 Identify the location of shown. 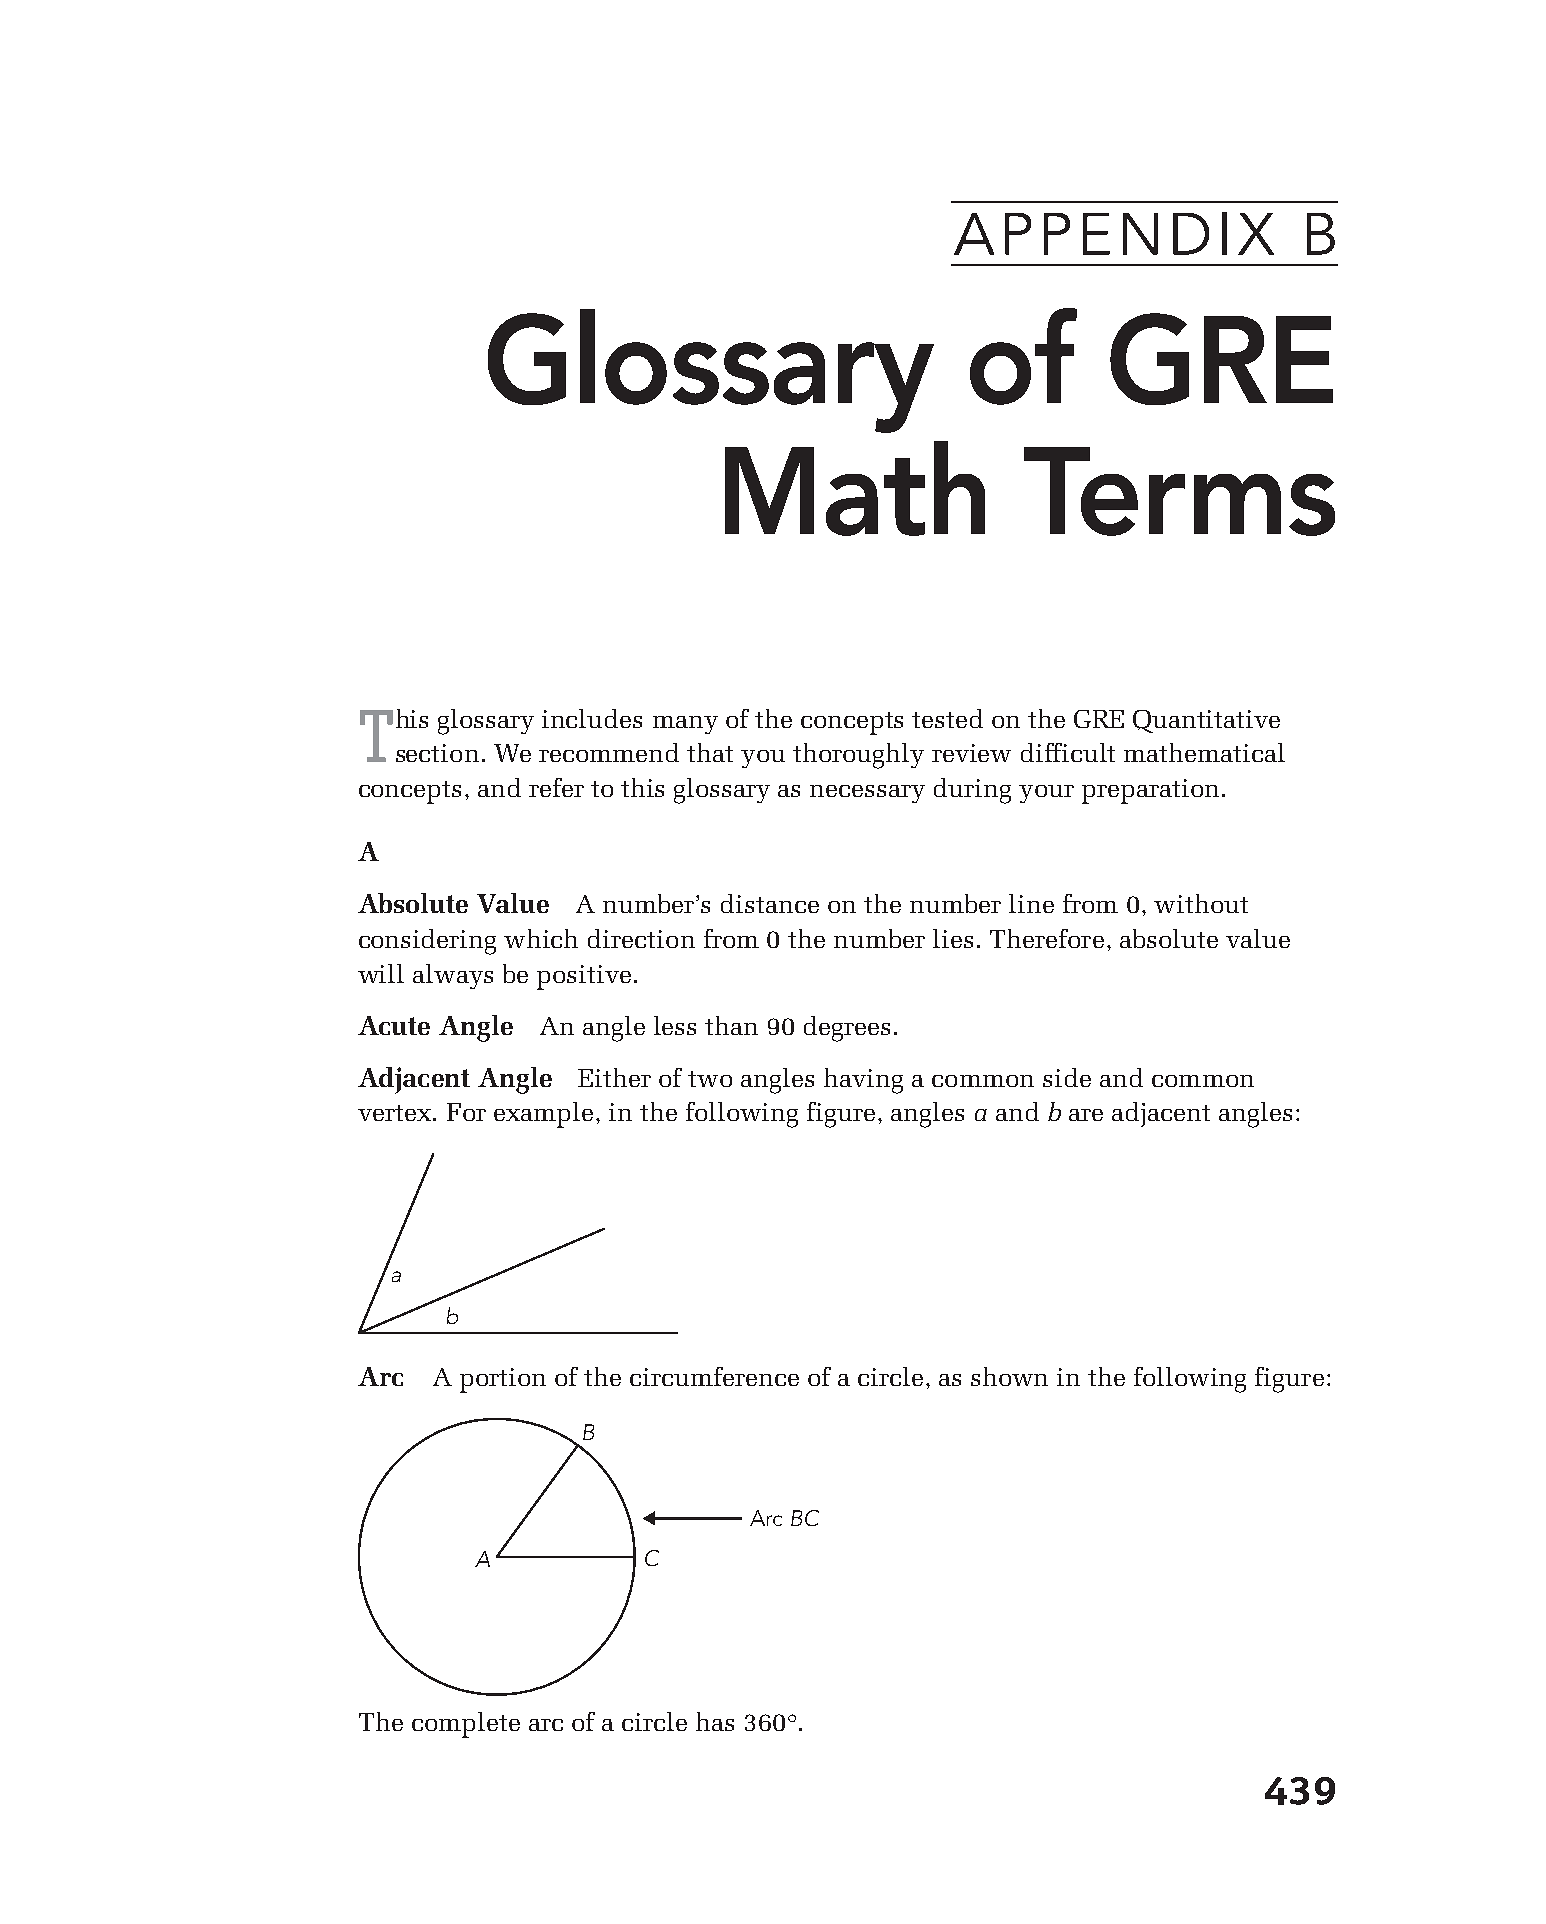
(1009, 1376).
